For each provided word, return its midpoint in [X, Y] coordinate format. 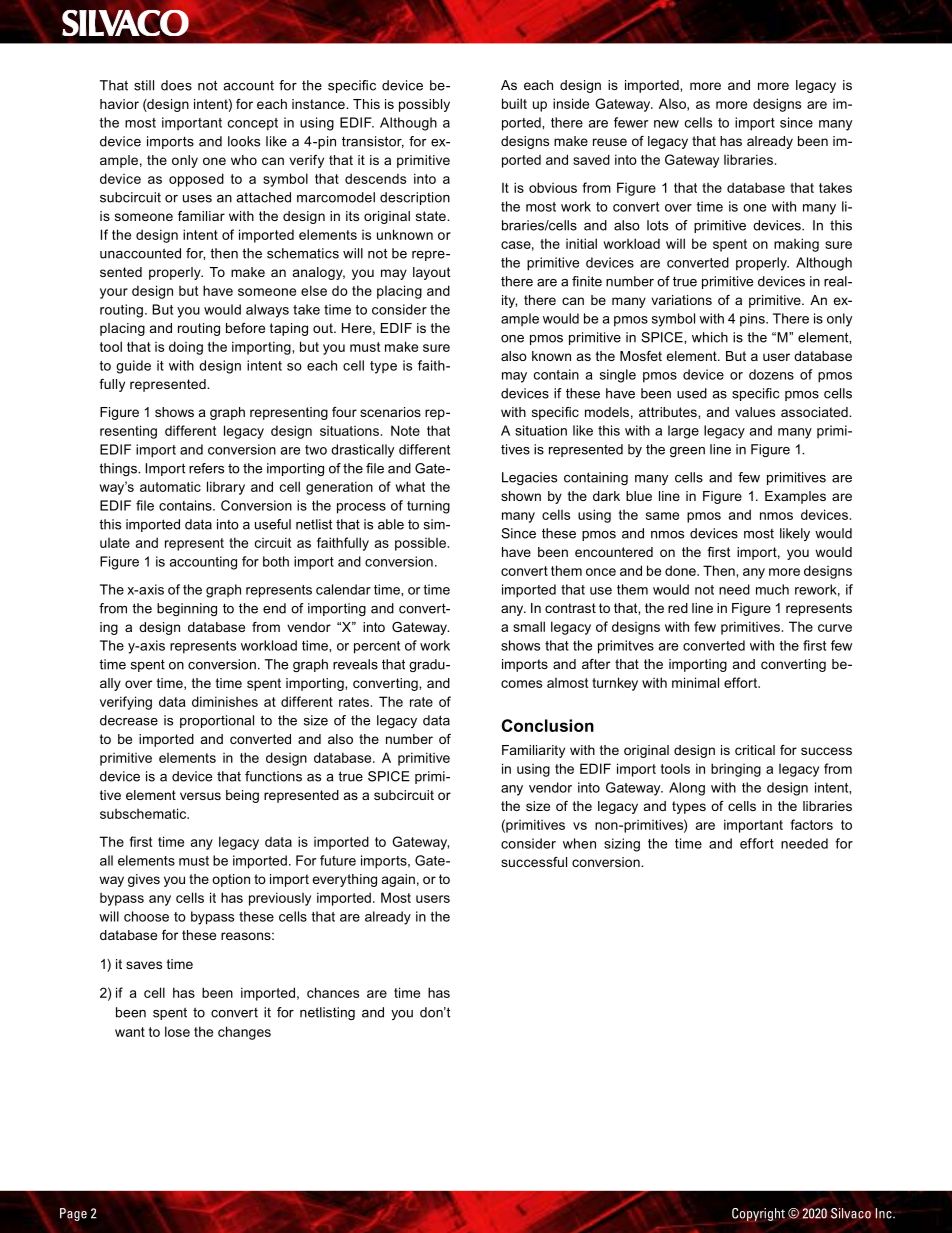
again [398, 880]
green [687, 452]
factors [811, 824]
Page [73, 1214]
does [176, 85]
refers [206, 468]
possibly [424, 105]
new [666, 124]
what [410, 486]
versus [200, 796]
